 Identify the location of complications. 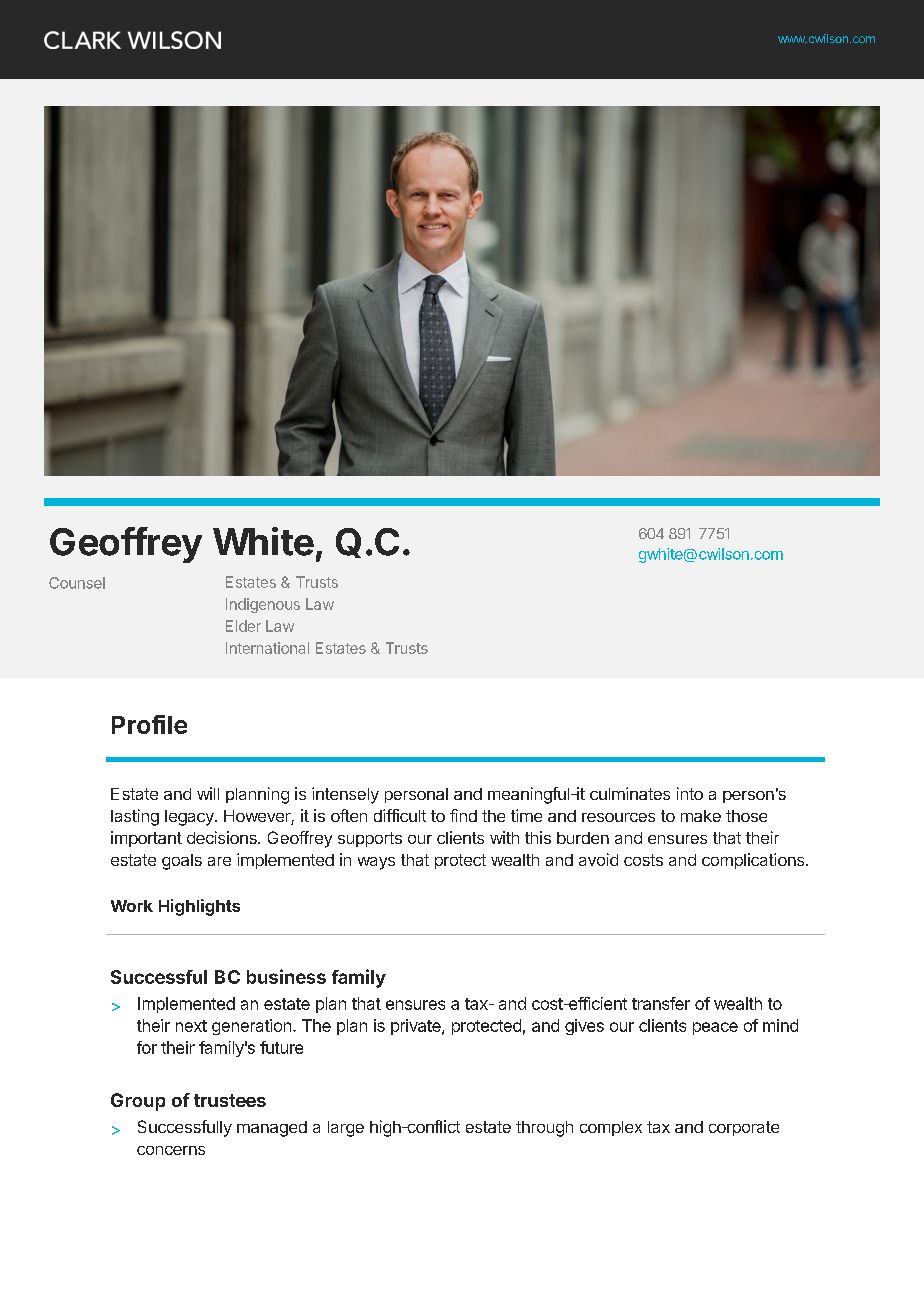
(754, 861).
